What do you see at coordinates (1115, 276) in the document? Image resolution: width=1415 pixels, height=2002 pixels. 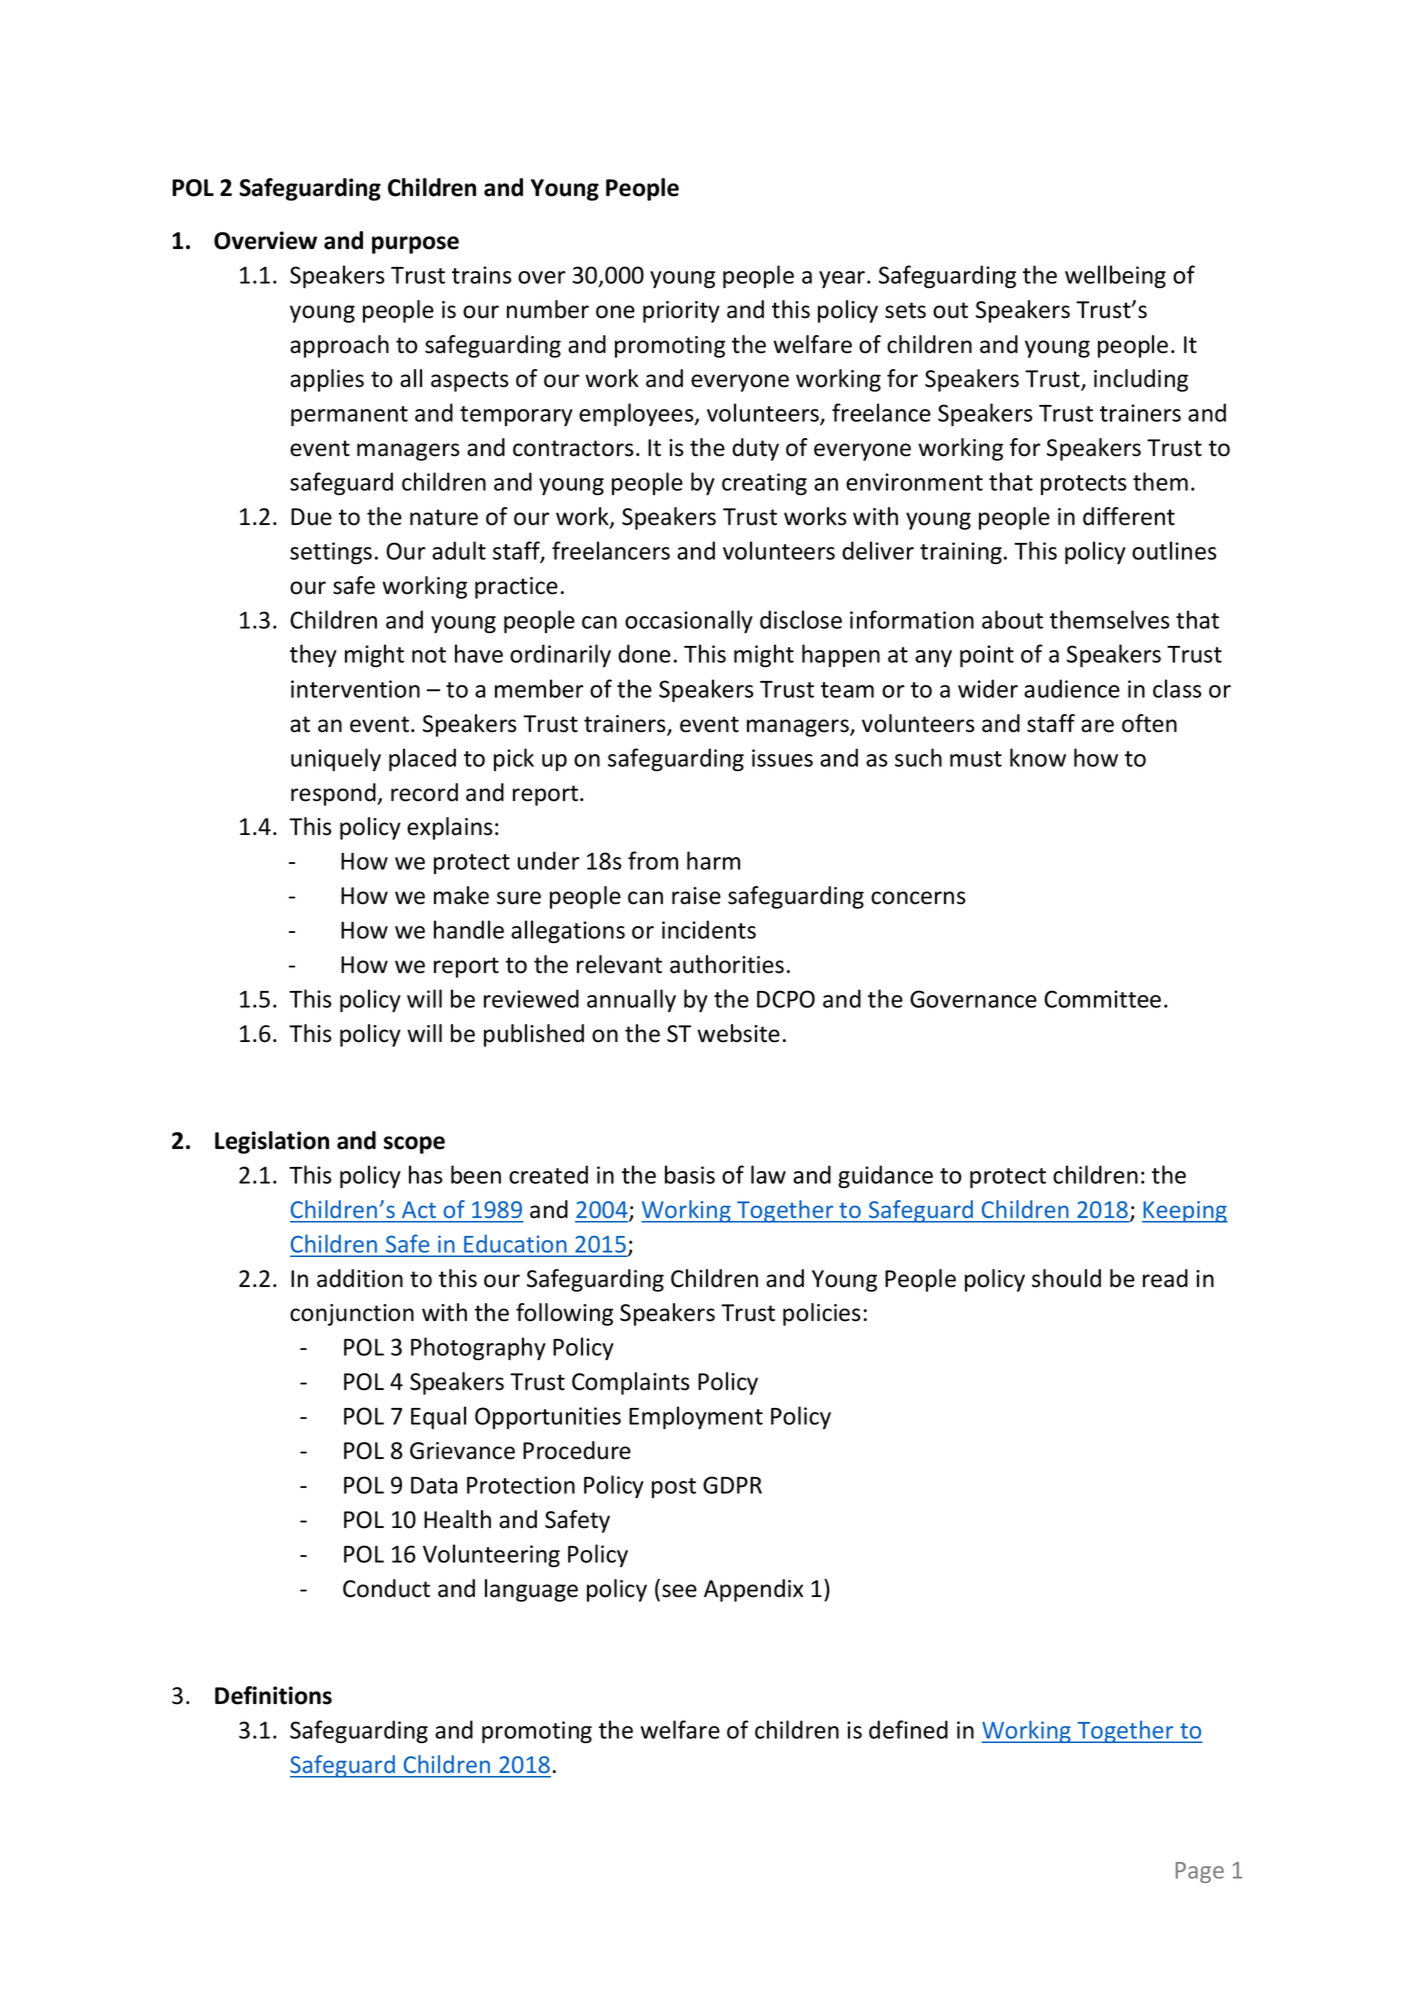 I see `wellbeing` at bounding box center [1115, 276].
